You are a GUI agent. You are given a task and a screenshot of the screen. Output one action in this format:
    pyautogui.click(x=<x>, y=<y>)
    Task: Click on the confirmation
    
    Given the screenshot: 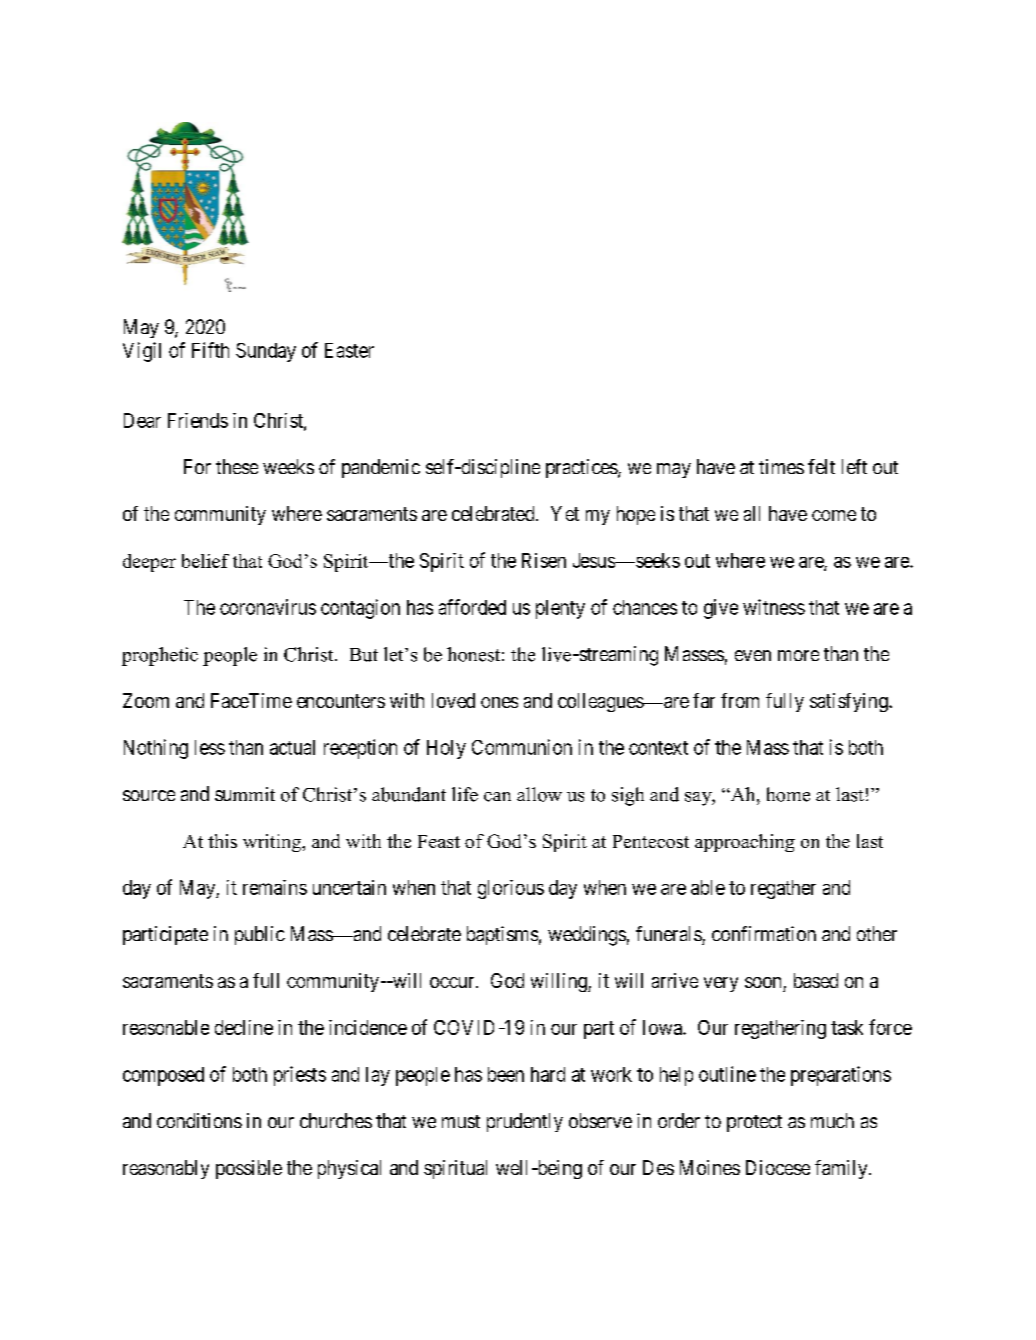 What is the action you would take?
    pyautogui.click(x=764, y=933)
